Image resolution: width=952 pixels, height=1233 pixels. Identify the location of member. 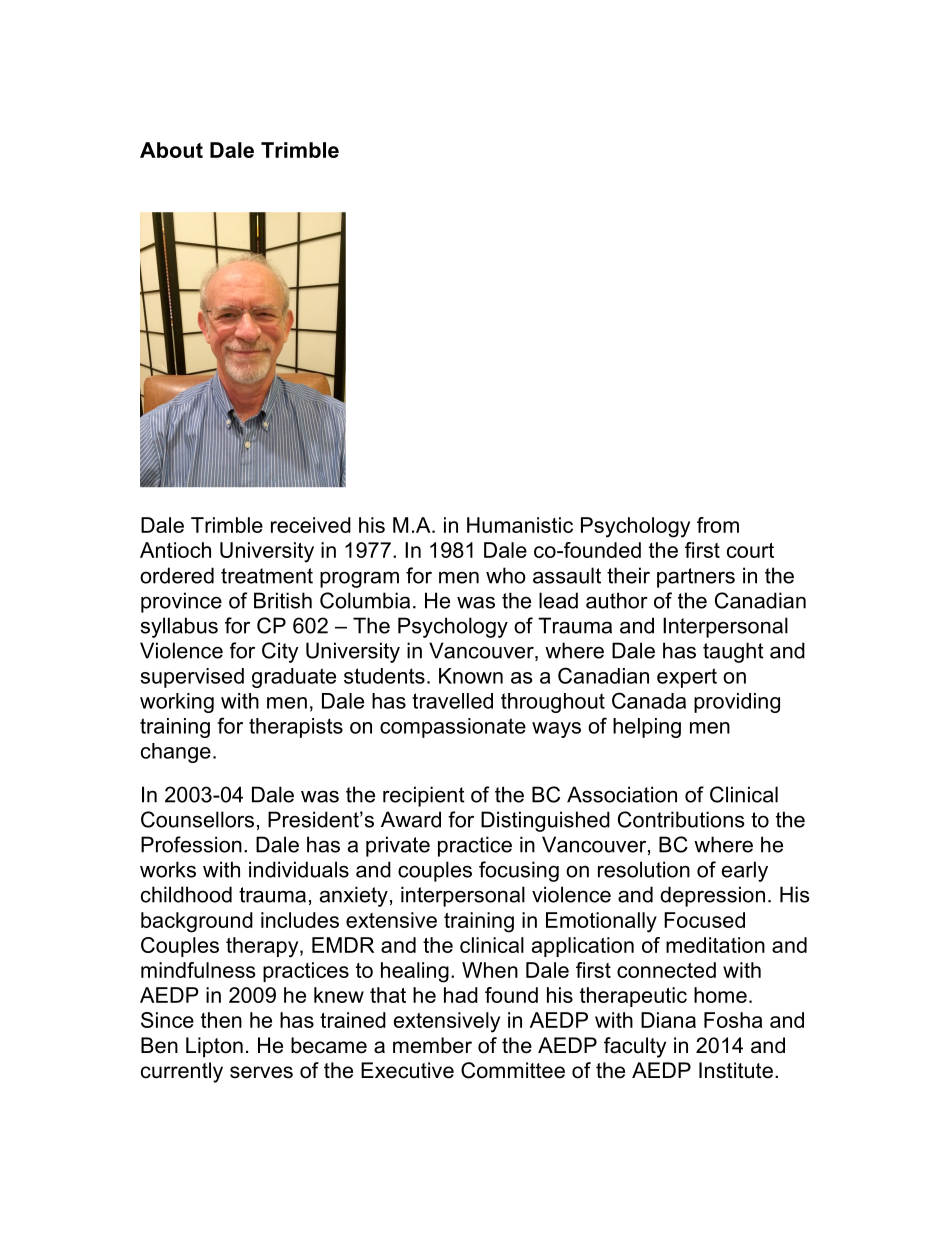
(432, 1045).
